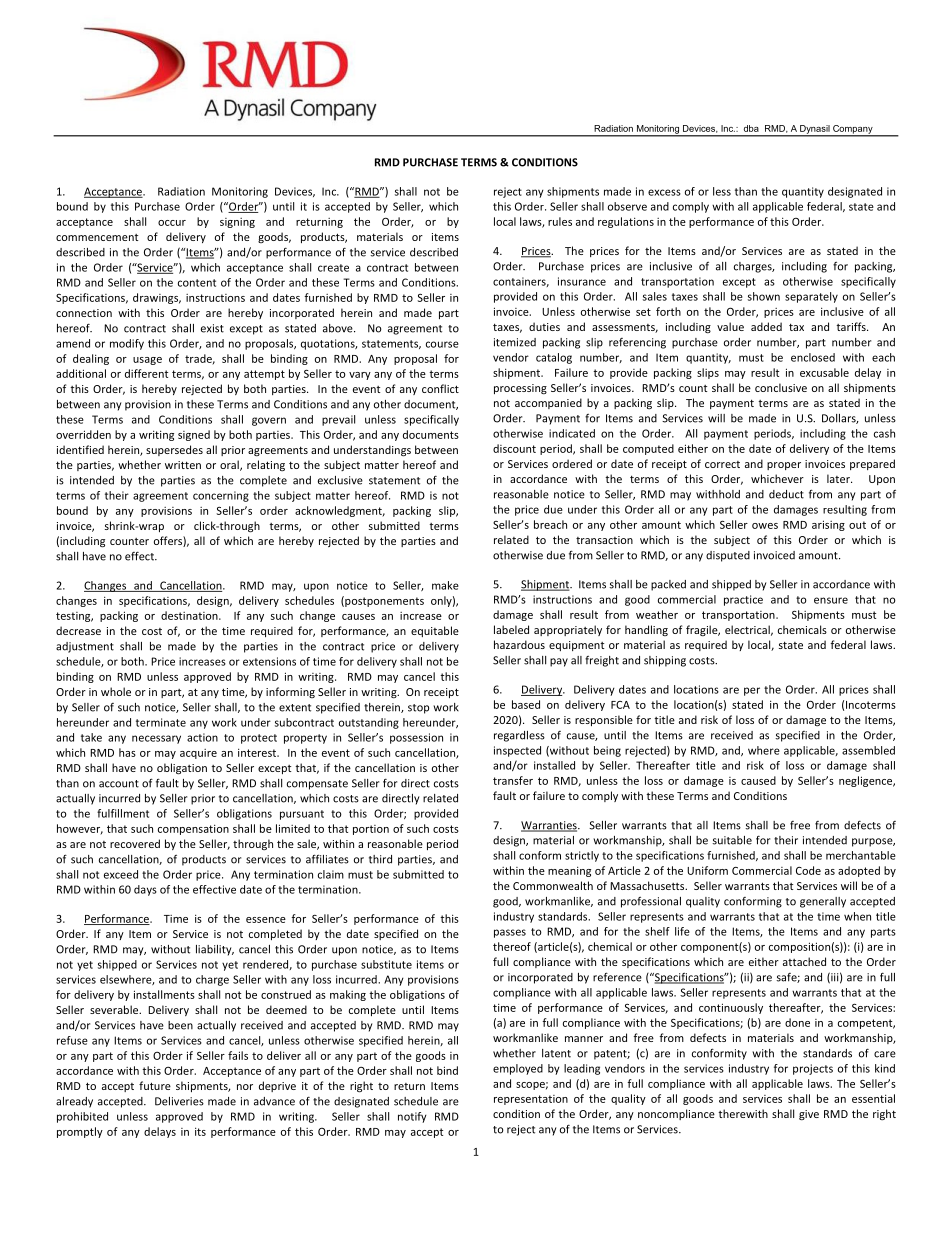  Describe the element at coordinates (155, 1085) in the image. I see `future` at that location.
